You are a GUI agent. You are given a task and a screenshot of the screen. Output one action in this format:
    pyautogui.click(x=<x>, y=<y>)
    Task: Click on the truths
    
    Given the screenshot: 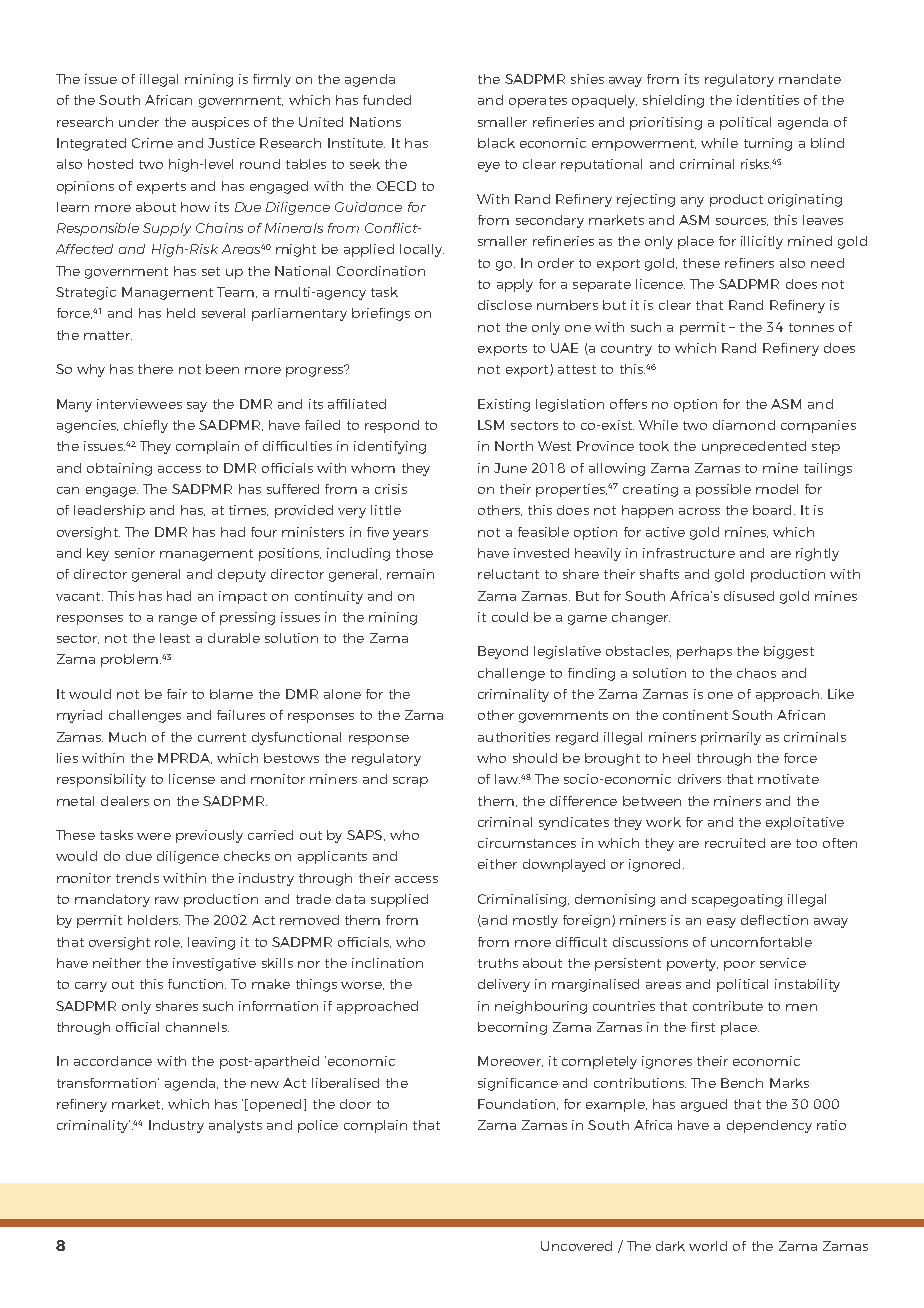 What is the action you would take?
    pyautogui.click(x=498, y=963)
